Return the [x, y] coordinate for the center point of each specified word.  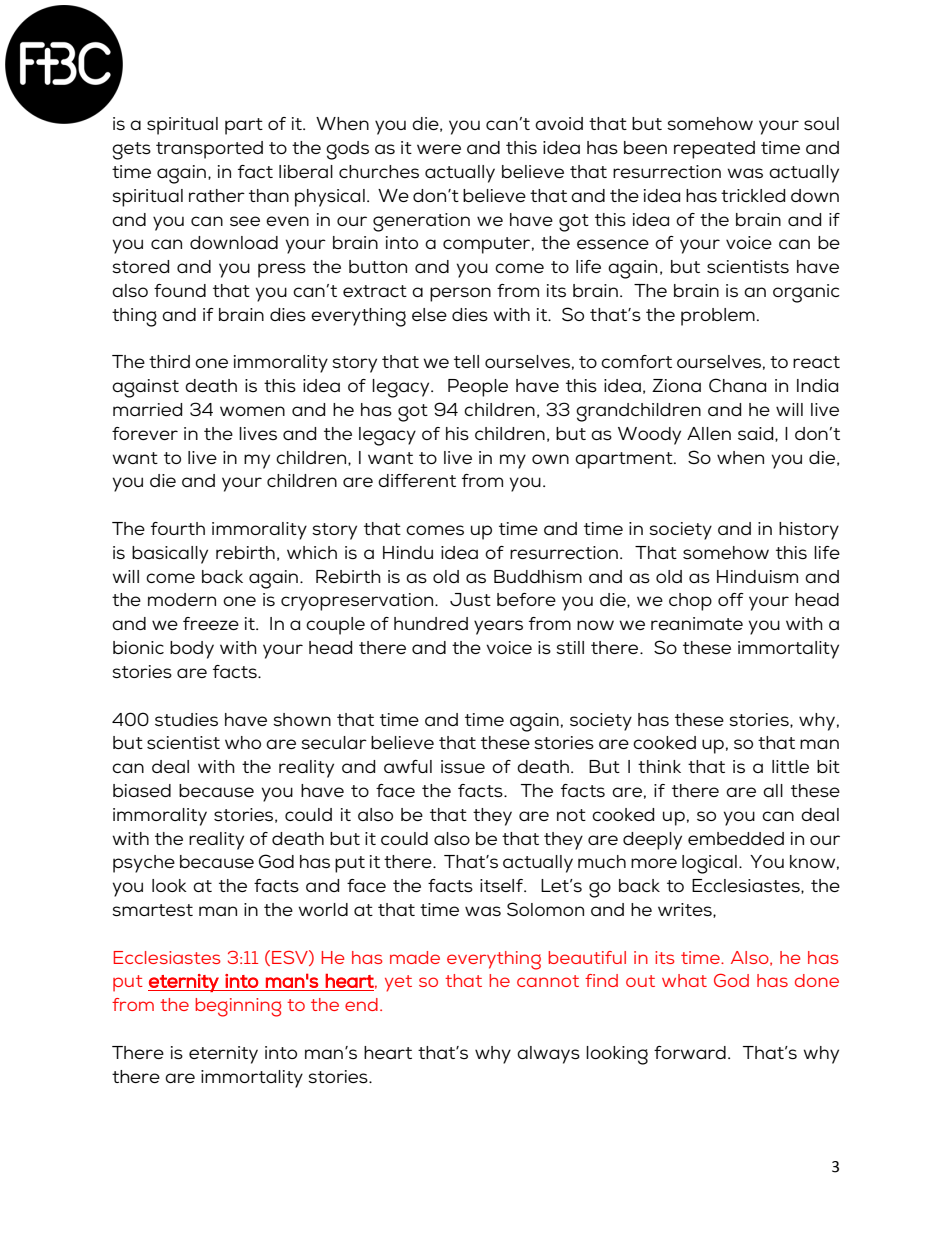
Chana [737, 385]
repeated [714, 150]
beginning [238, 1007]
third [169, 361]
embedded [736, 838]
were [439, 149]
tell [466, 361]
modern [182, 599]
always [548, 1055]
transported [209, 150]
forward [690, 1052]
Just [470, 599]
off [731, 599]
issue [463, 766]
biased [142, 791]
